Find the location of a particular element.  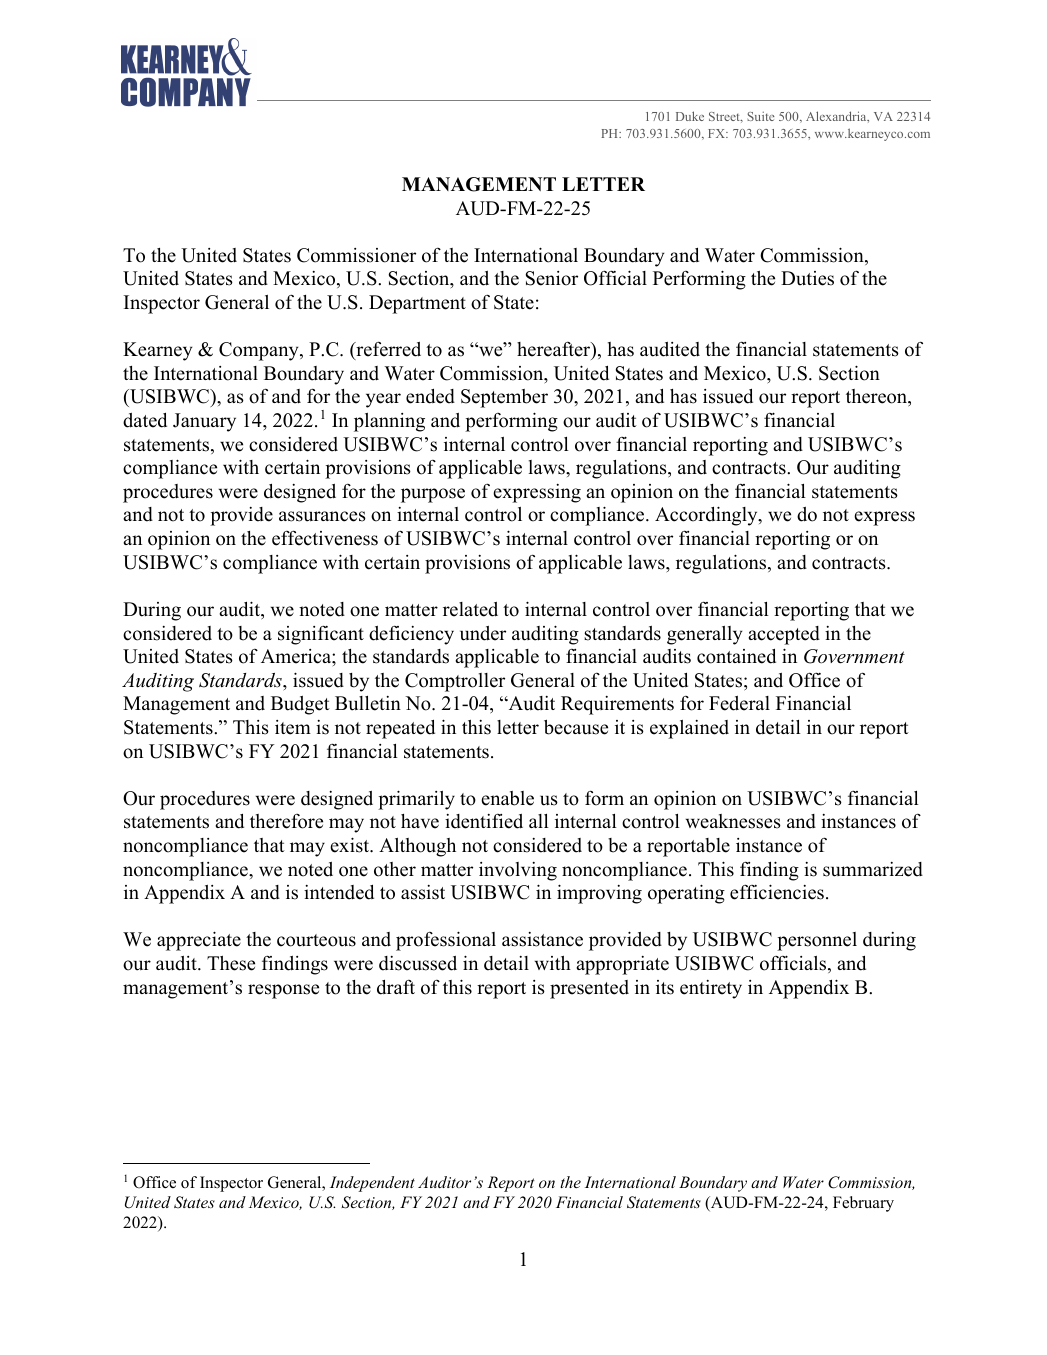

purpose is located at coordinates (433, 495).
